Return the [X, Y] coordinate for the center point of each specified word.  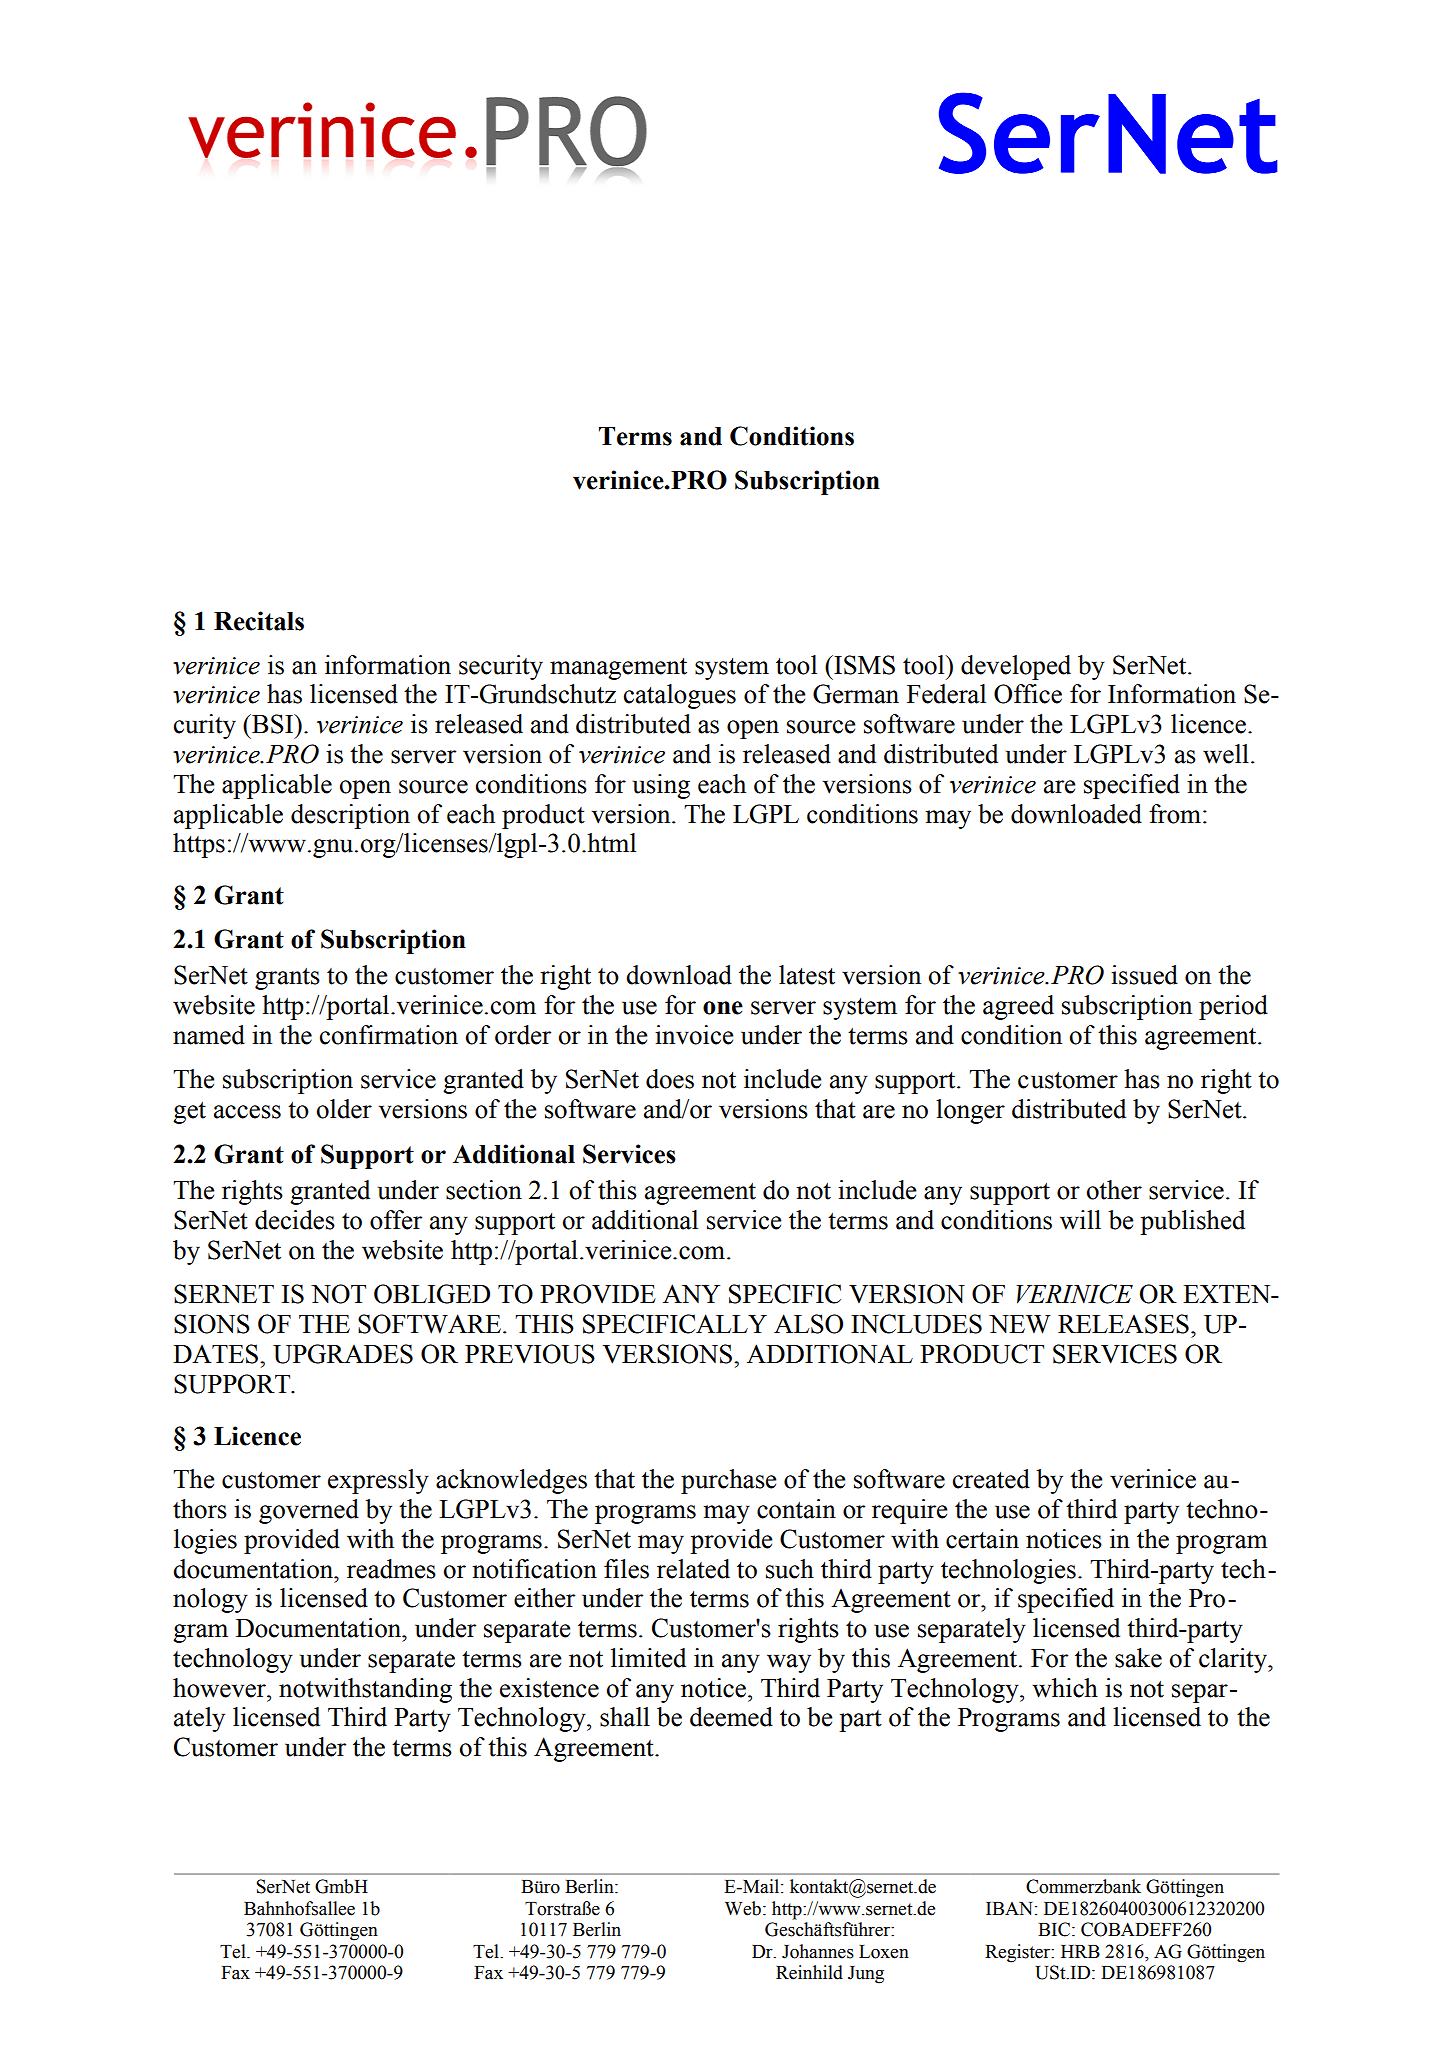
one [723, 1008]
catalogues [680, 696]
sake [1138, 1658]
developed [1016, 667]
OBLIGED [432, 1294]
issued [1144, 975]
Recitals [259, 621]
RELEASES [1123, 1324]
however [220, 1688]
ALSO [808, 1324]
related [693, 1569]
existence [549, 1688]
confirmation [389, 1035]
